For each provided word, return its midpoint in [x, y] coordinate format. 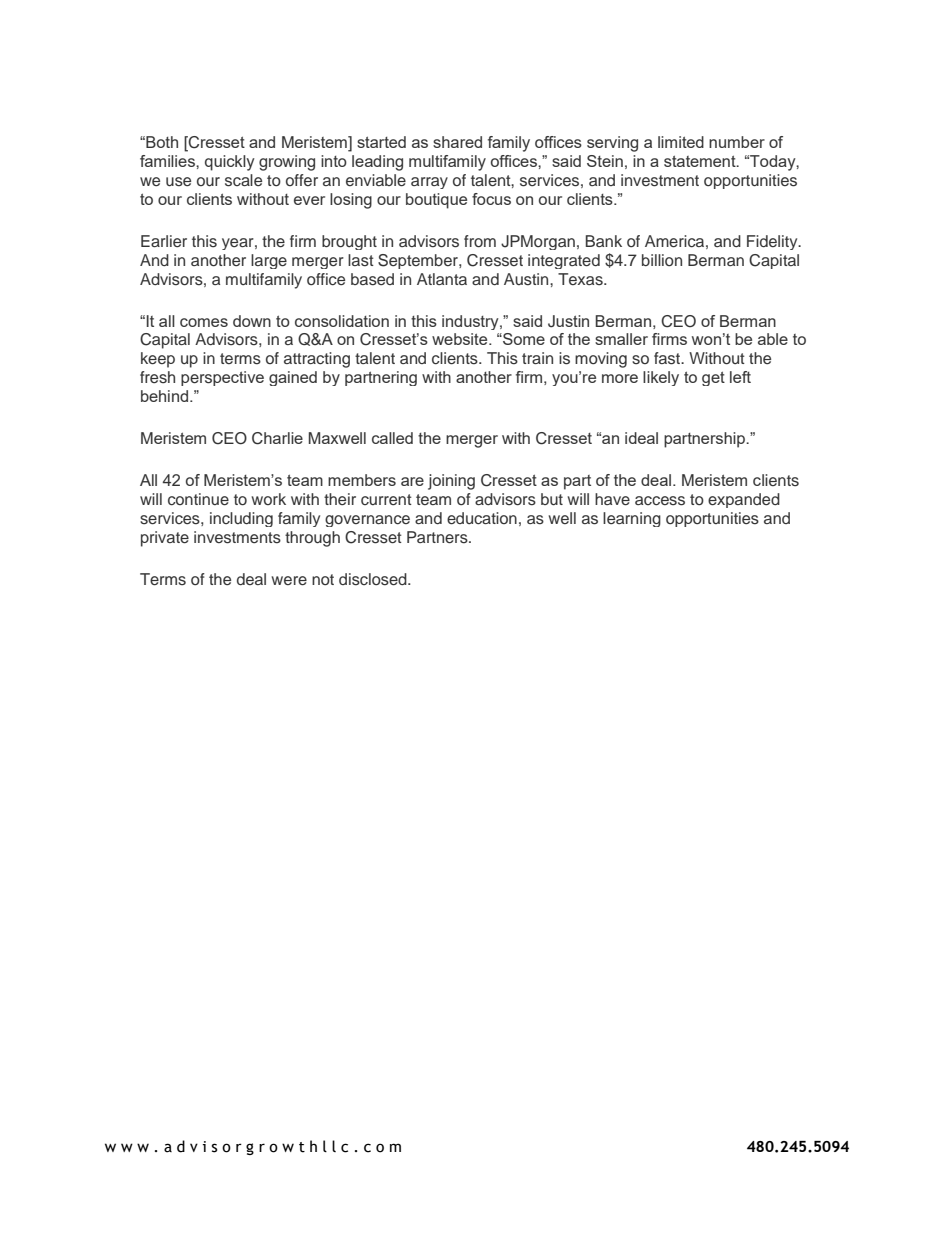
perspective [222, 378]
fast [668, 358]
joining [451, 482]
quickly [230, 163]
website [461, 339]
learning [632, 519]
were [289, 581]
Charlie [277, 438]
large [269, 261]
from [480, 241]
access [660, 501]
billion [662, 260]
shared [457, 142]
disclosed [374, 579]
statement [701, 161]
